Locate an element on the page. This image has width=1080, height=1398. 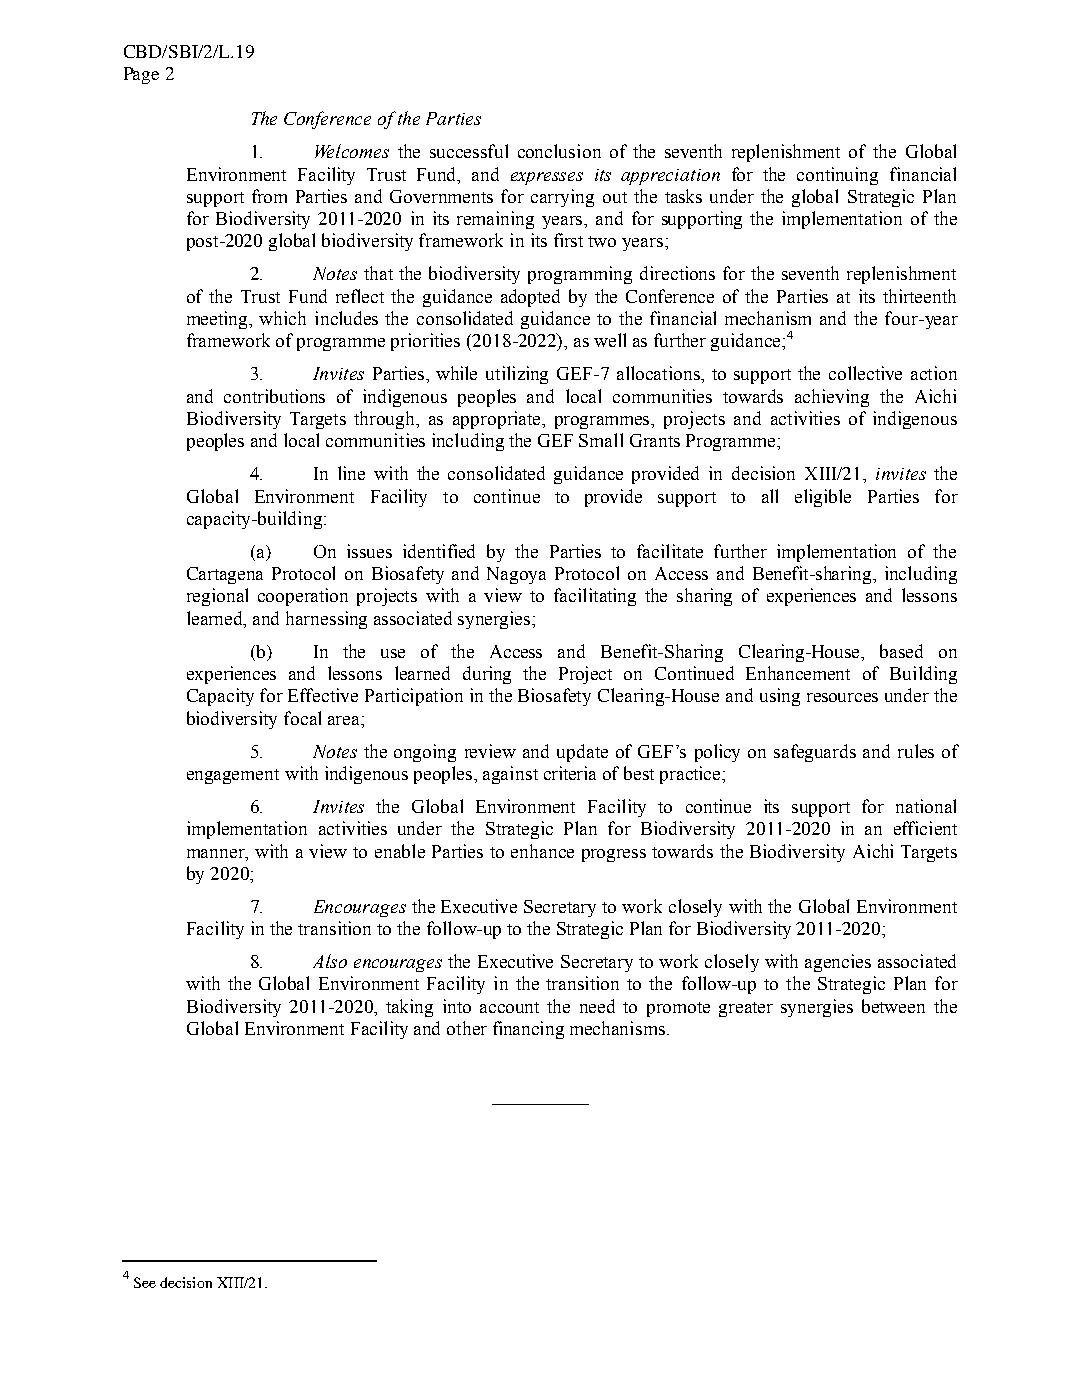
between is located at coordinates (893, 1006).
